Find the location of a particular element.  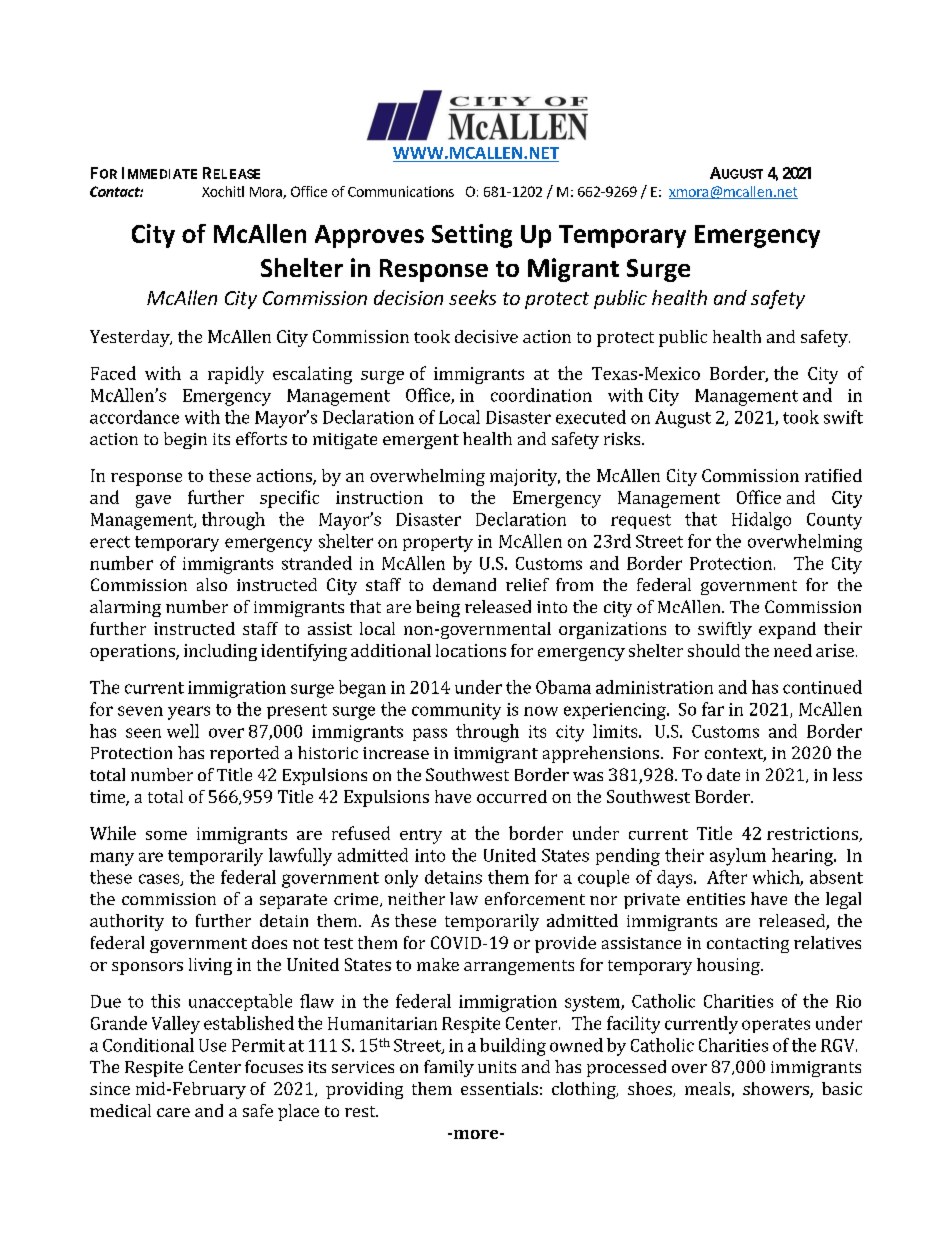

emergent is located at coordinates (421, 441).
